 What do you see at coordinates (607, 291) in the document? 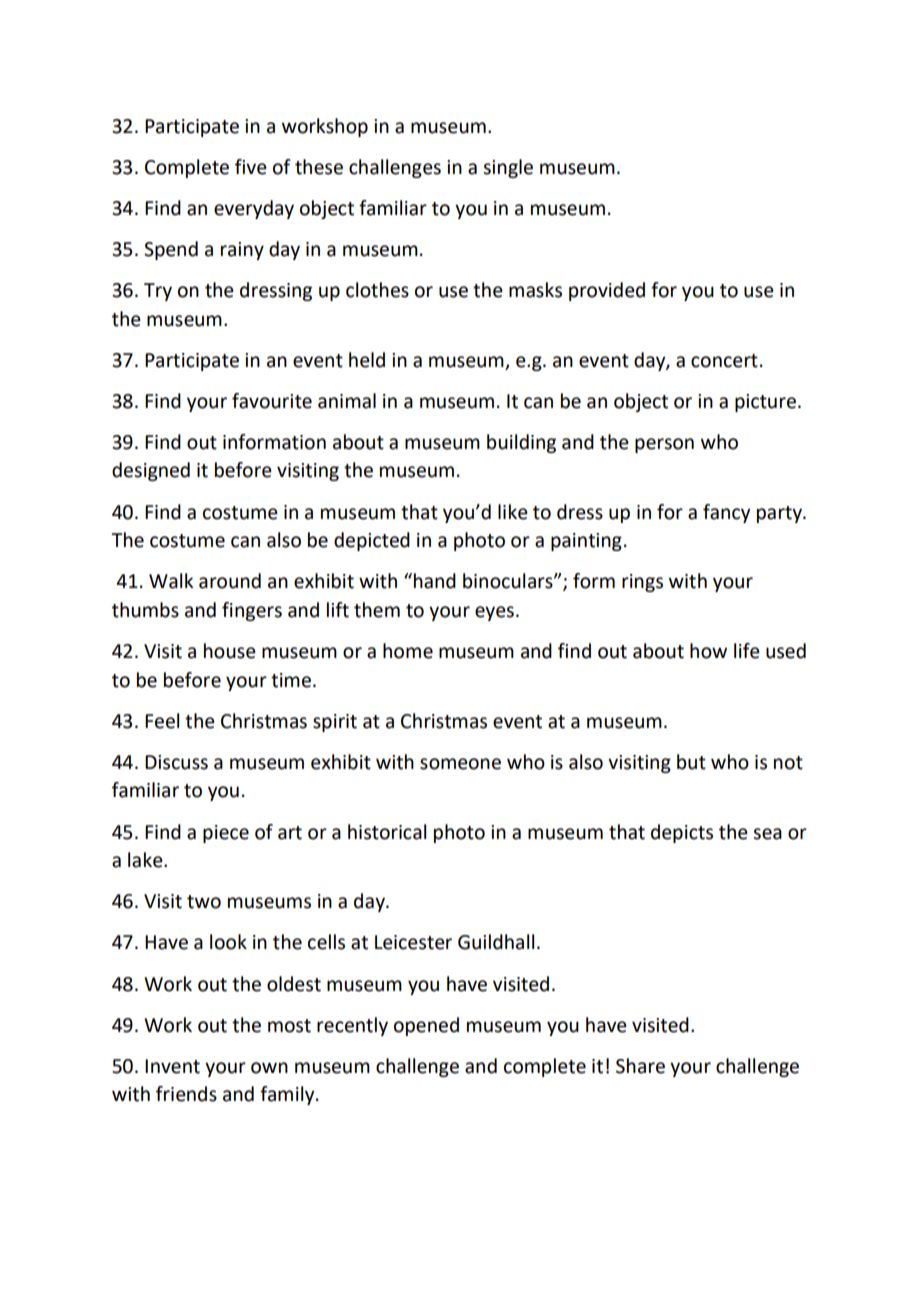
I see `provided` at bounding box center [607, 291].
